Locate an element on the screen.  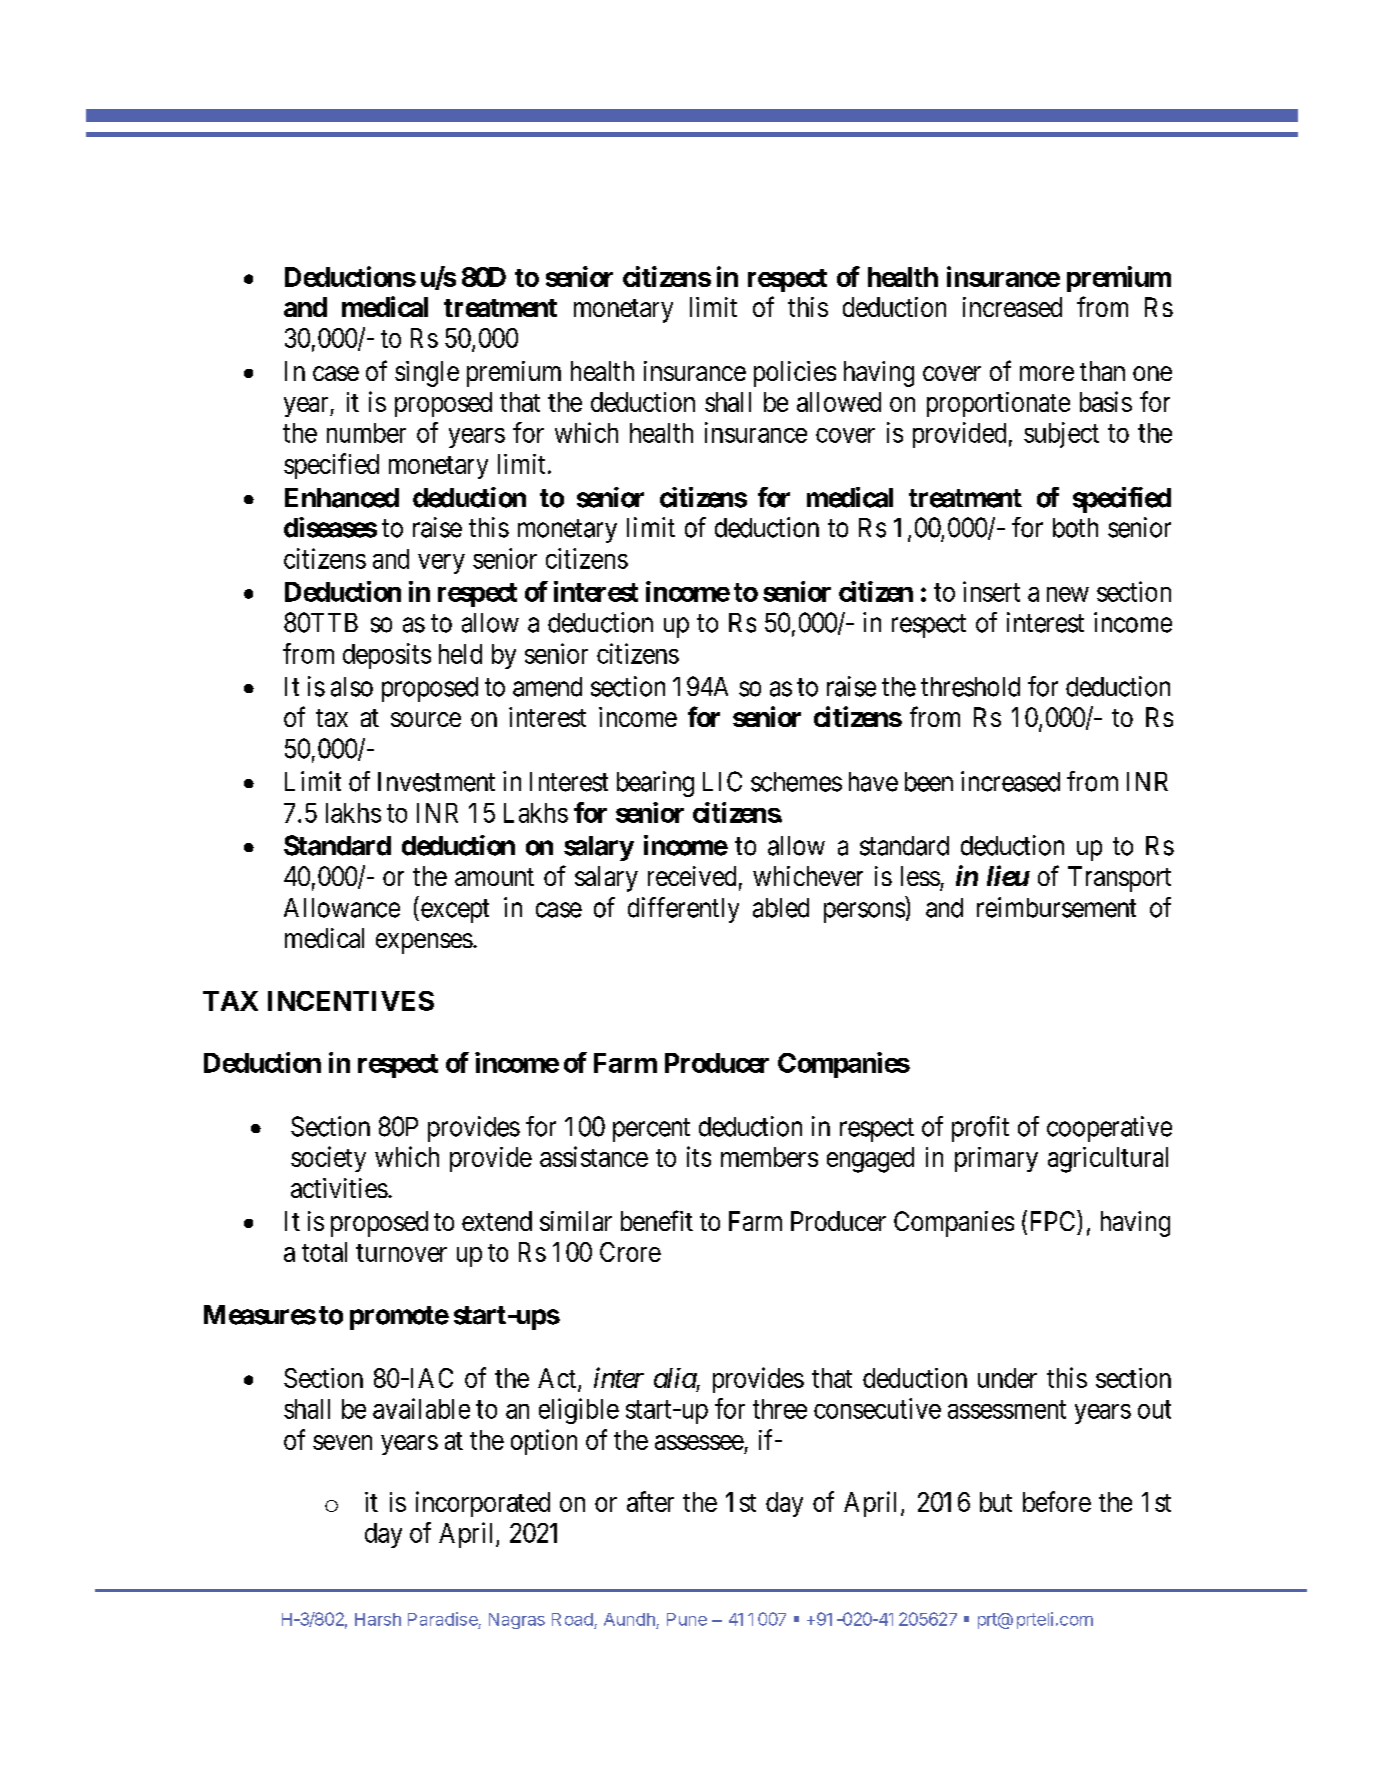
before is located at coordinates (1057, 1501).
